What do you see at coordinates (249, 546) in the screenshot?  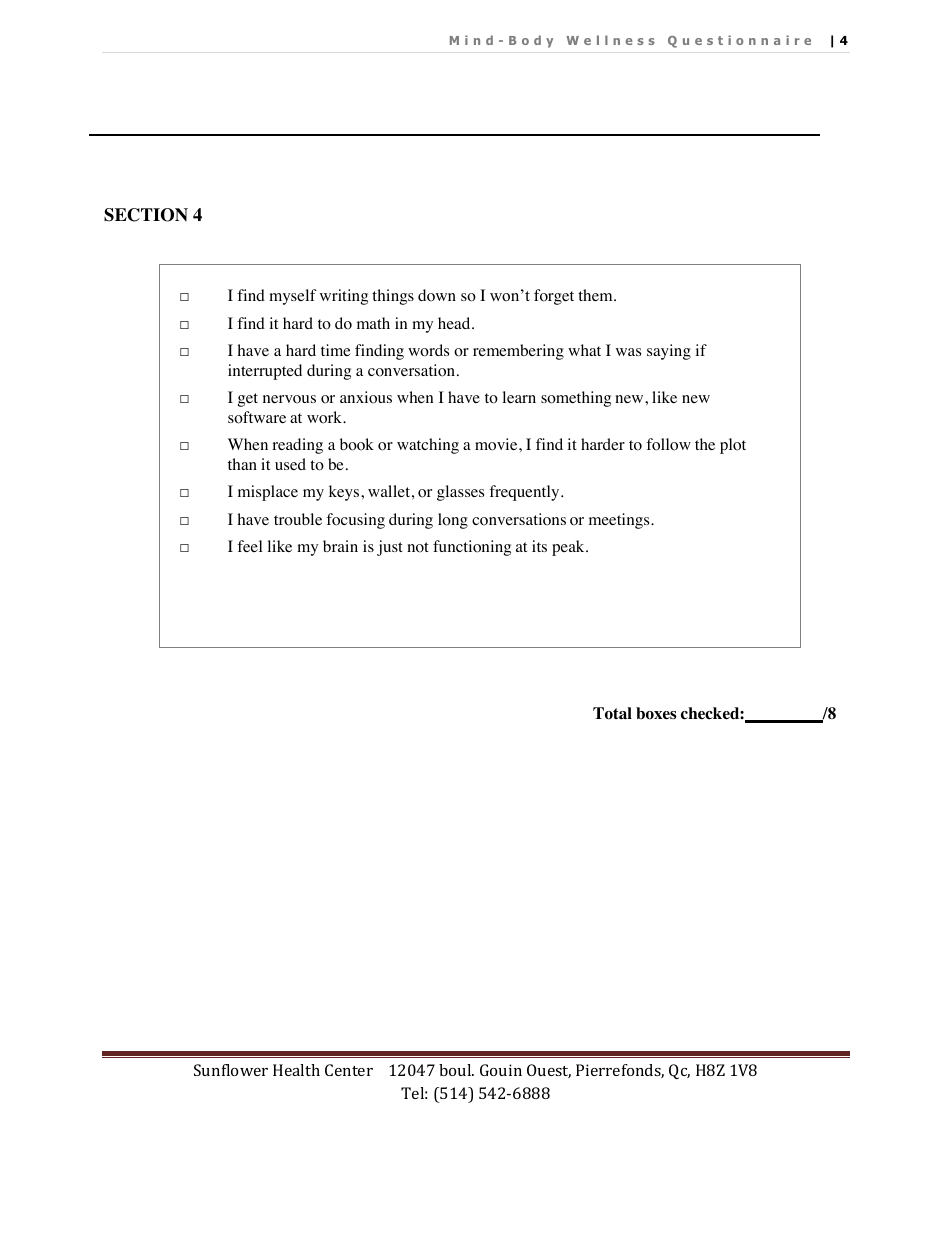 I see `feel` at bounding box center [249, 546].
